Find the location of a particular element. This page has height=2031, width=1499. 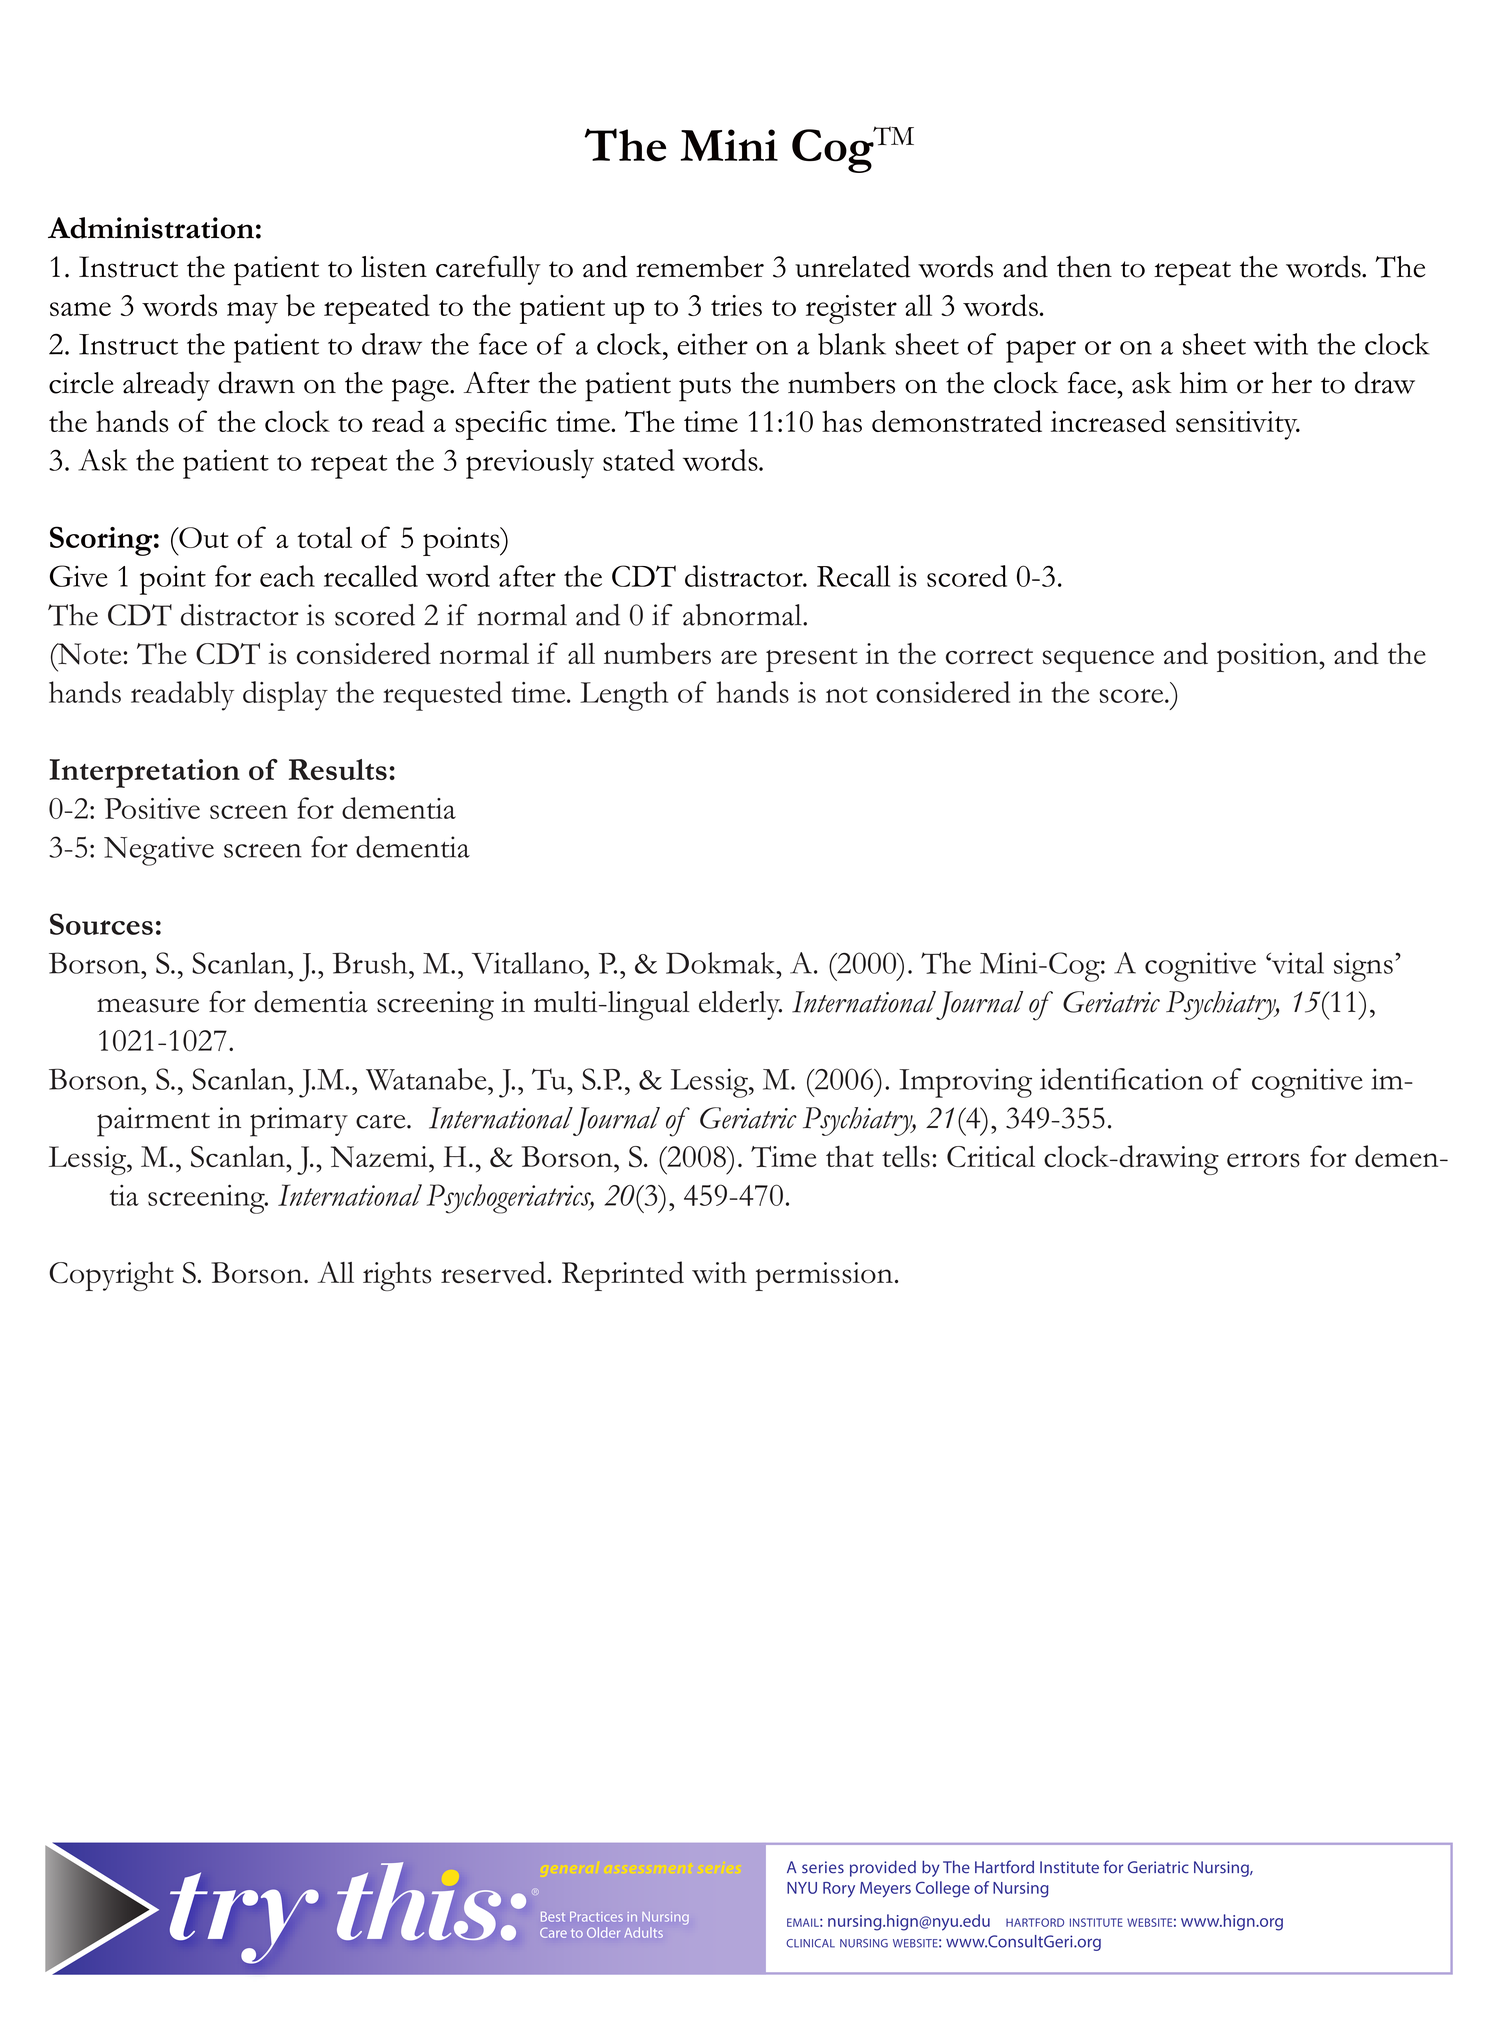

display is located at coordinates (285, 696).
